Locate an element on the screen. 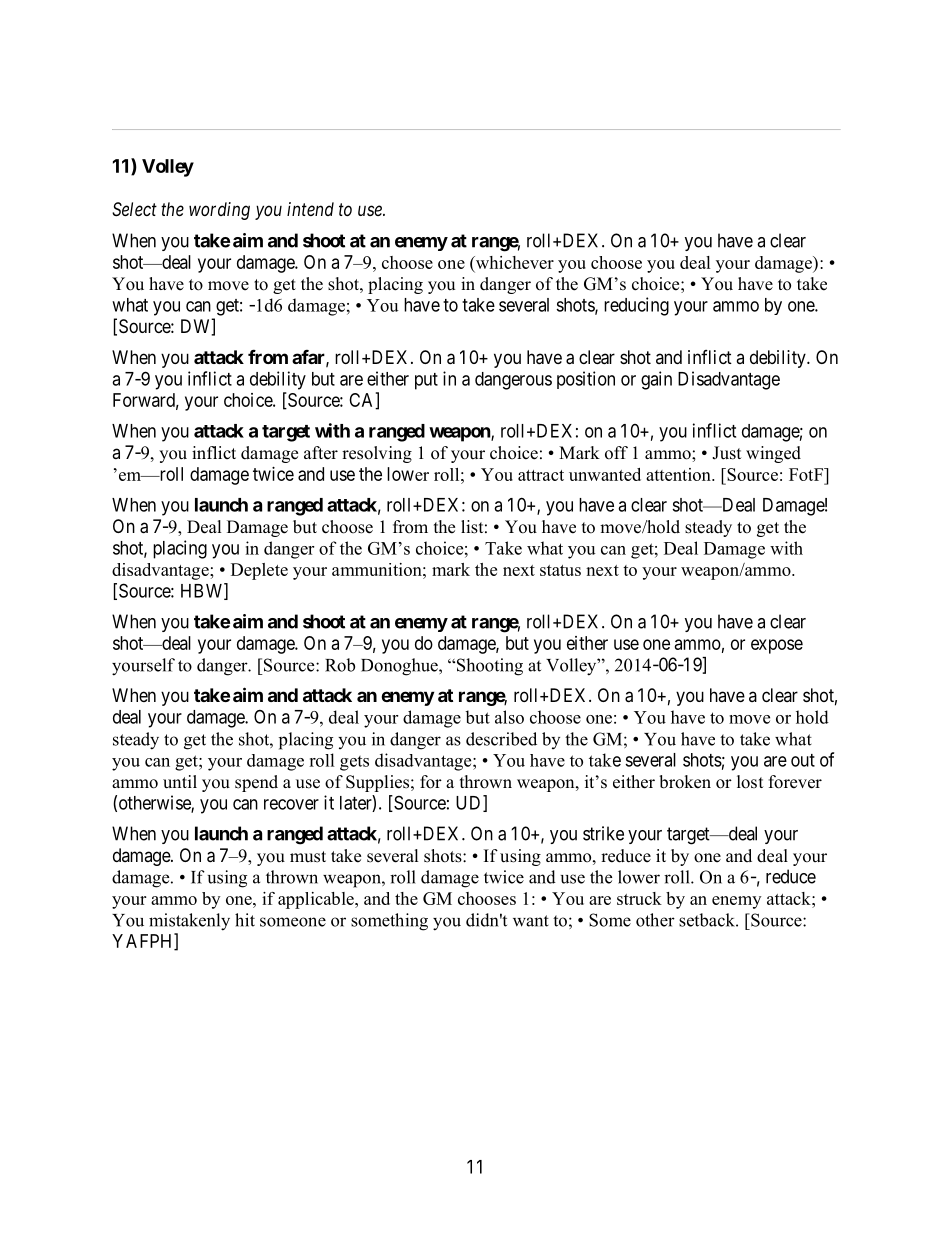  hit is located at coordinates (245, 920).
